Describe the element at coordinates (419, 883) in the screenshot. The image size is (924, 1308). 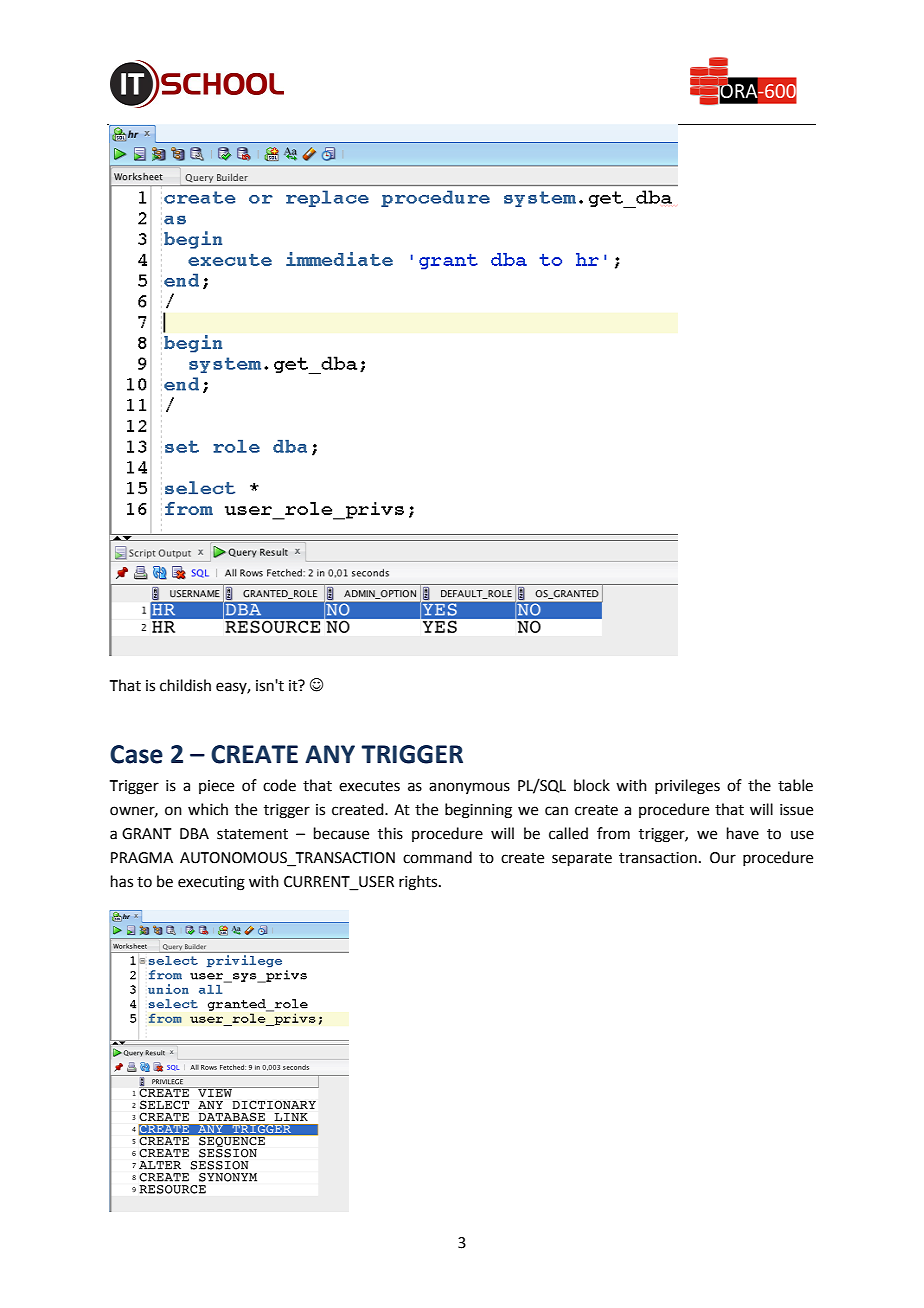
I see `rights` at that location.
